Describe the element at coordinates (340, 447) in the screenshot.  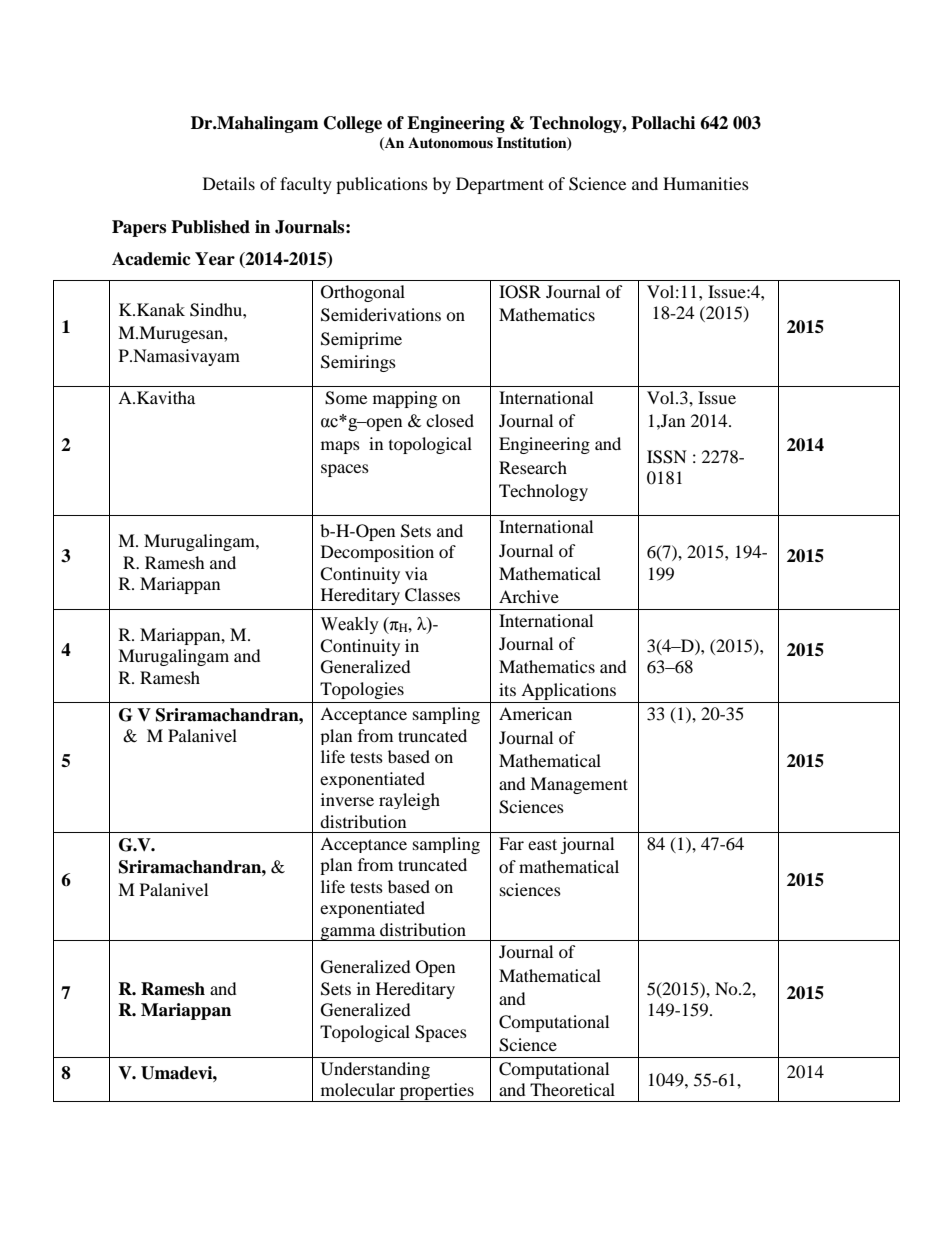
I see `maps` at that location.
